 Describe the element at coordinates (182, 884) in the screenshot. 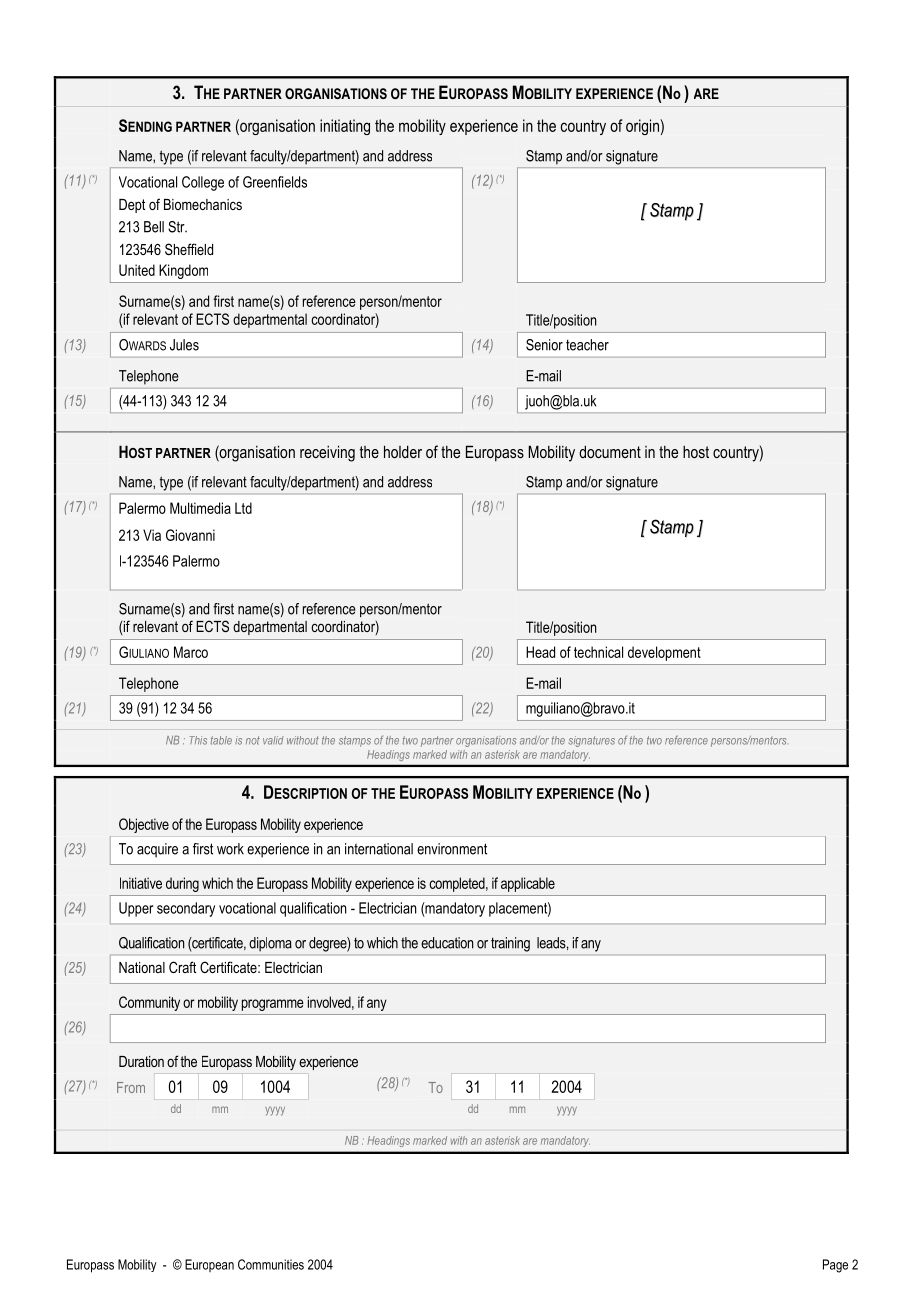

I see `during` at that location.
